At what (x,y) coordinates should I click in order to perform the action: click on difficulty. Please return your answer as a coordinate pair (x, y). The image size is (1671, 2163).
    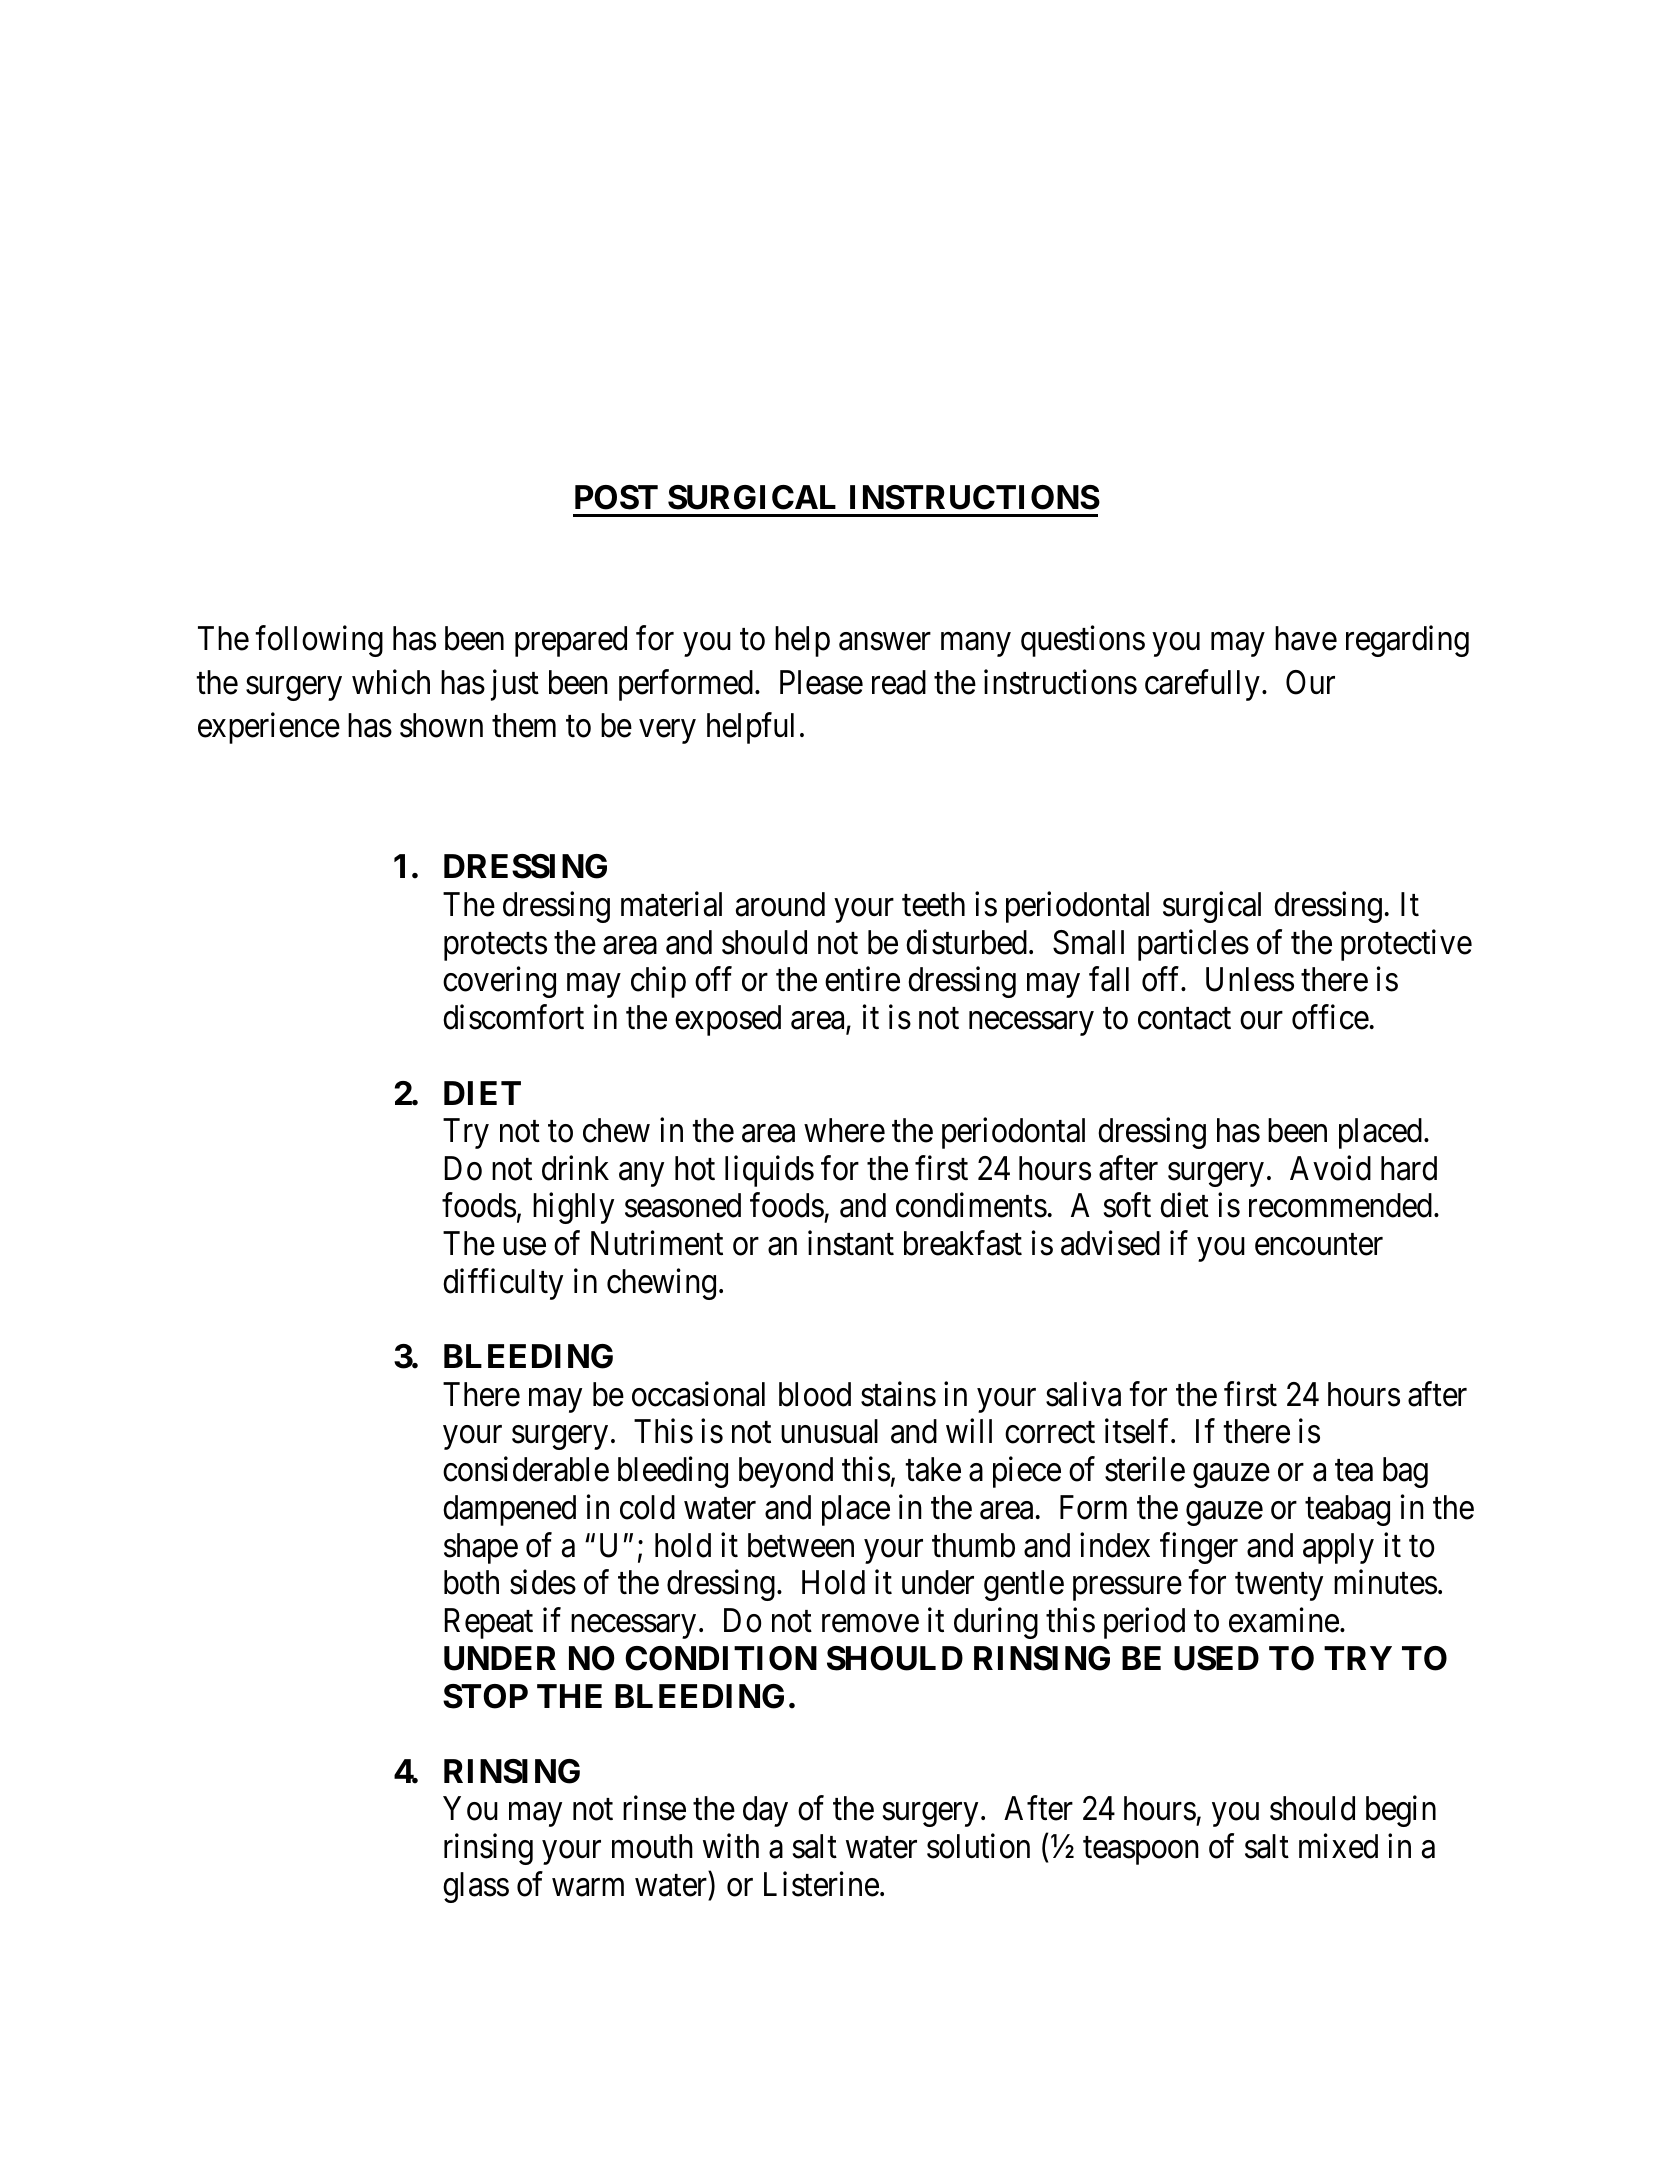
    Looking at the image, I should click on (503, 1284).
